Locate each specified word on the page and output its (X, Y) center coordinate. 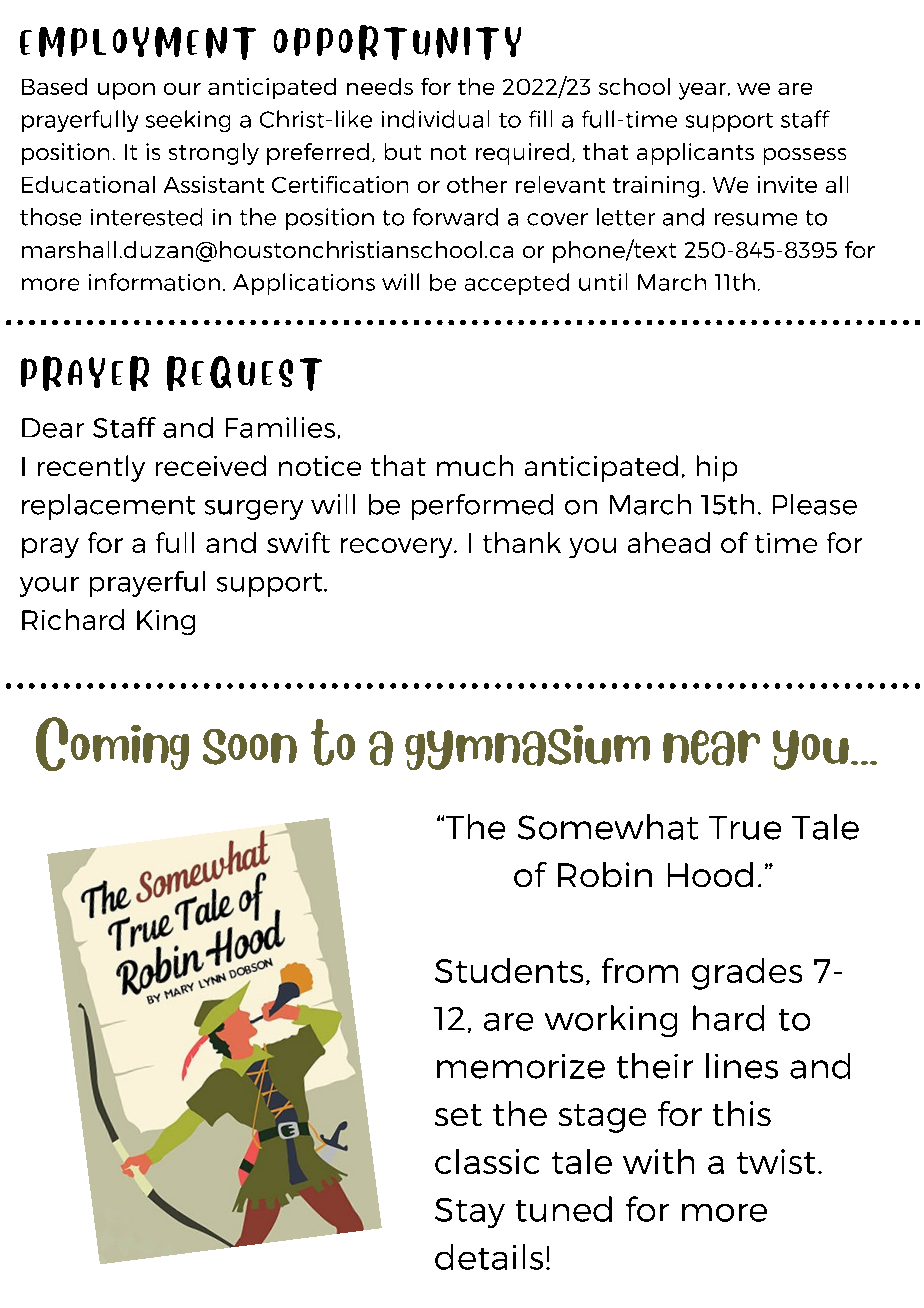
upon (126, 91)
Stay (470, 1213)
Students (509, 970)
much (475, 465)
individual (435, 119)
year (702, 91)
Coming (112, 744)
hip (717, 468)
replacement (108, 507)
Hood (710, 874)
